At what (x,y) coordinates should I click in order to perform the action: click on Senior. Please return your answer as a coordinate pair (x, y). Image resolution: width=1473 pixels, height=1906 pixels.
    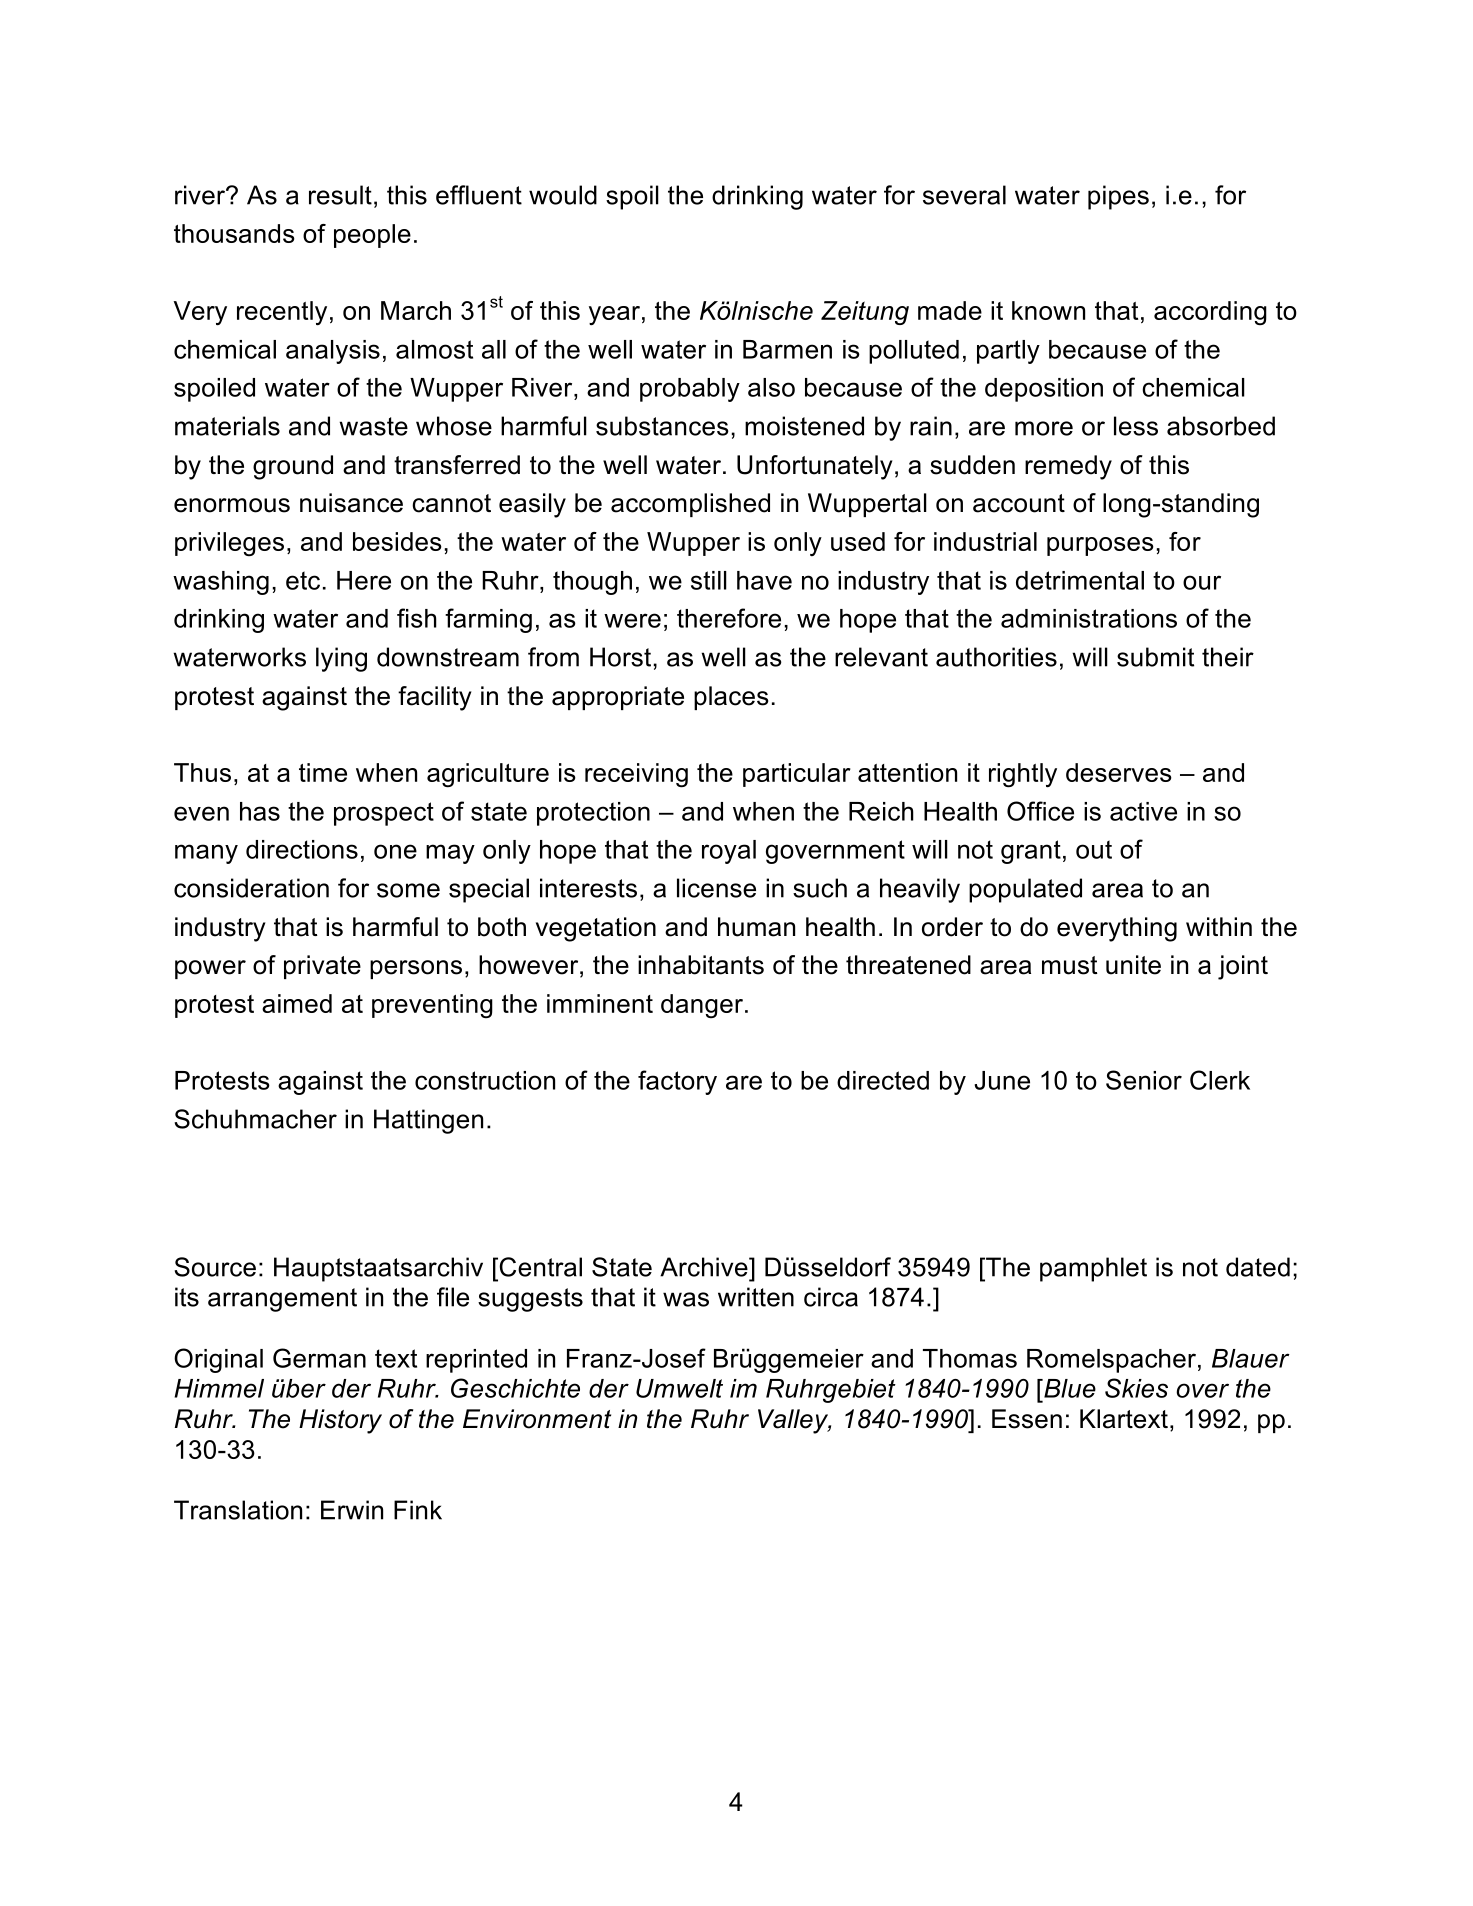
    Looking at the image, I should click on (1144, 1080).
